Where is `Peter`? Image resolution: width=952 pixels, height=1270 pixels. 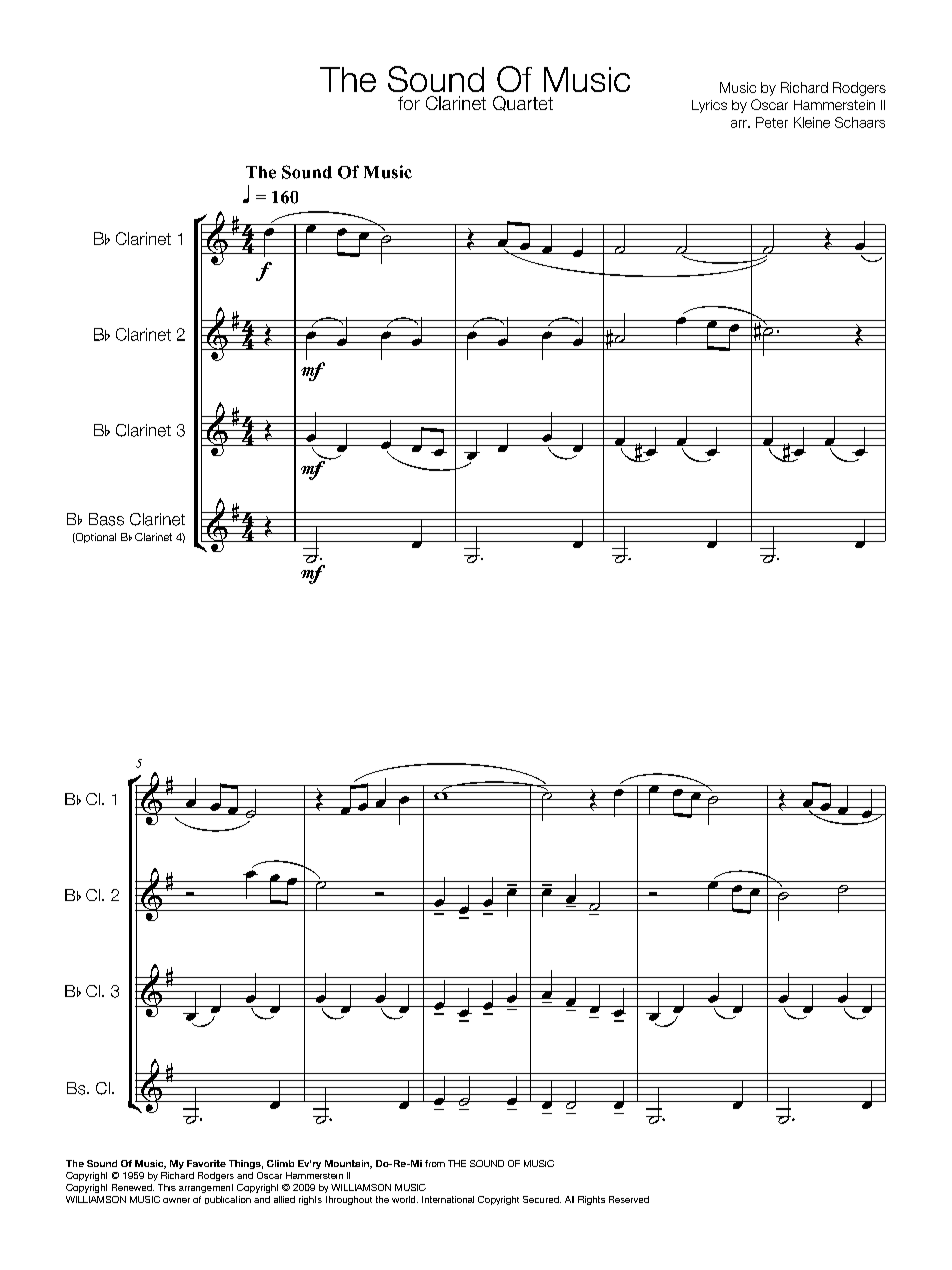
Peter is located at coordinates (772, 122).
